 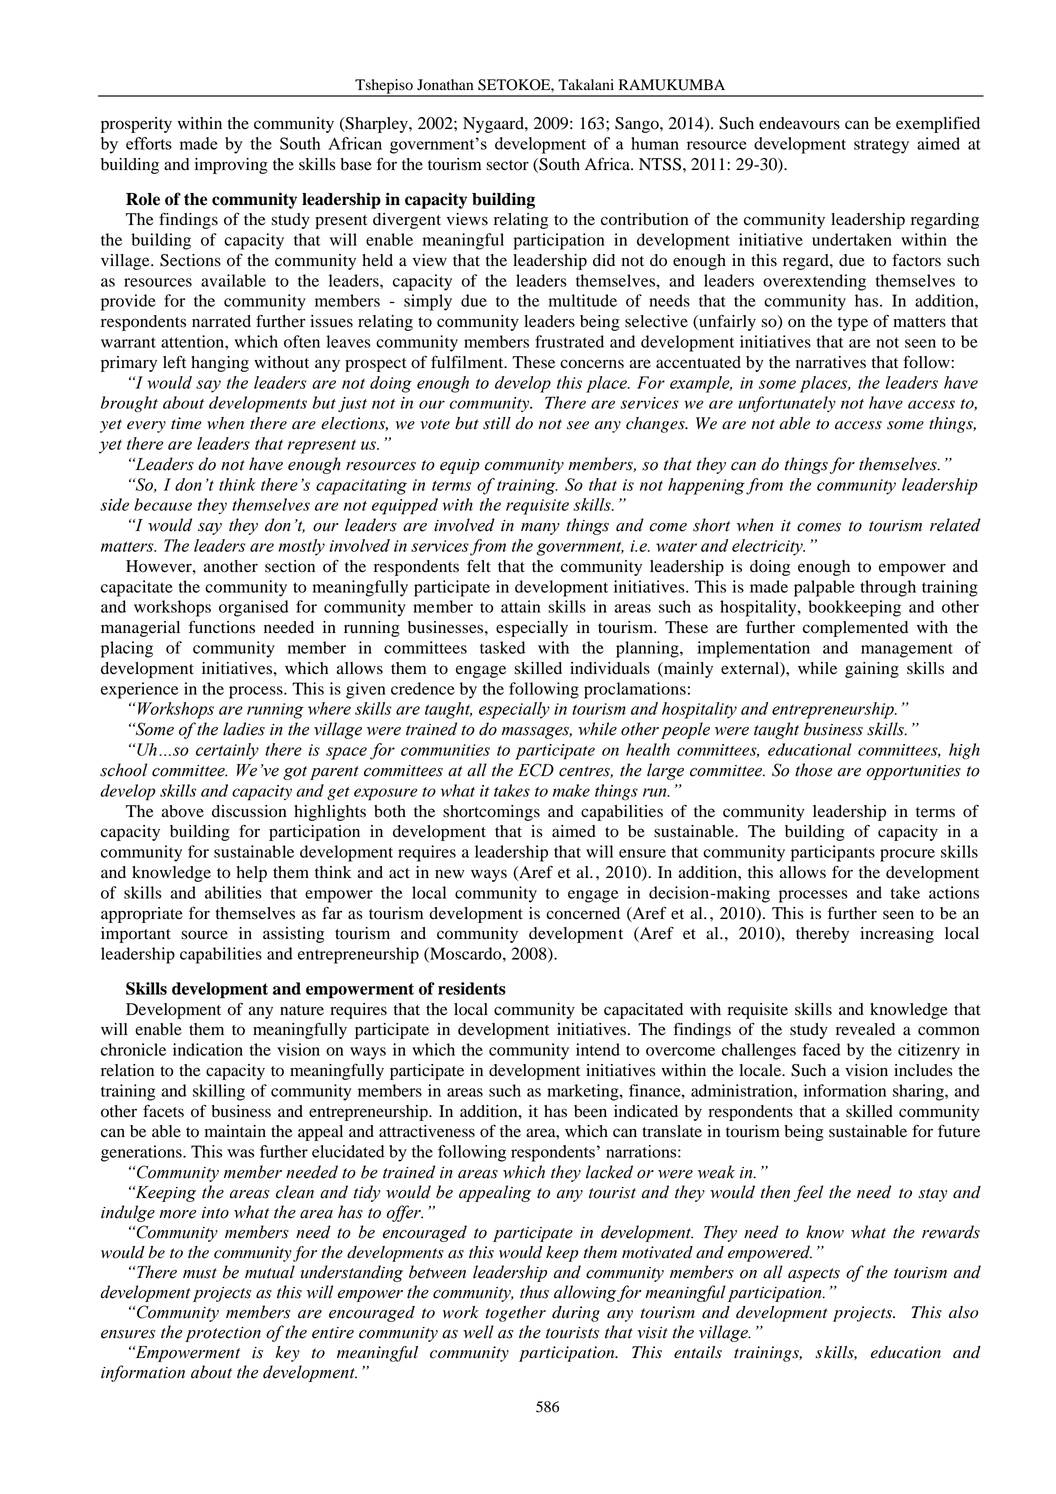 I want to click on ladies, so click(x=244, y=729).
